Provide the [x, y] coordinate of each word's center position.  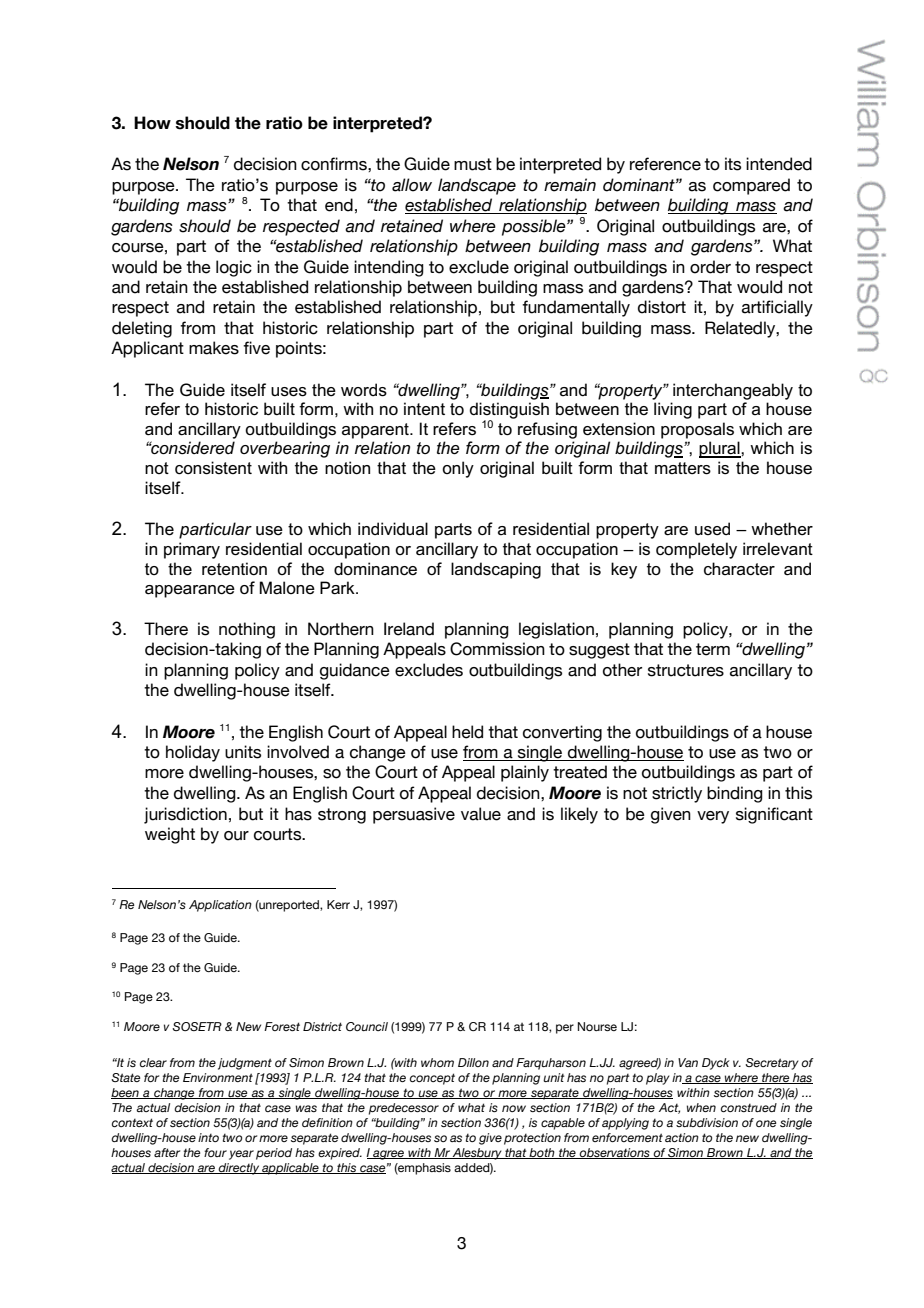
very [713, 817]
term [713, 649]
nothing [247, 630]
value [481, 814]
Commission [497, 649]
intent [424, 409]
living [673, 410]
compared [751, 186]
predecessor [404, 1109]
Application [220, 906]
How [152, 123]
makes [214, 348]
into [208, 1137]
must [473, 164]
